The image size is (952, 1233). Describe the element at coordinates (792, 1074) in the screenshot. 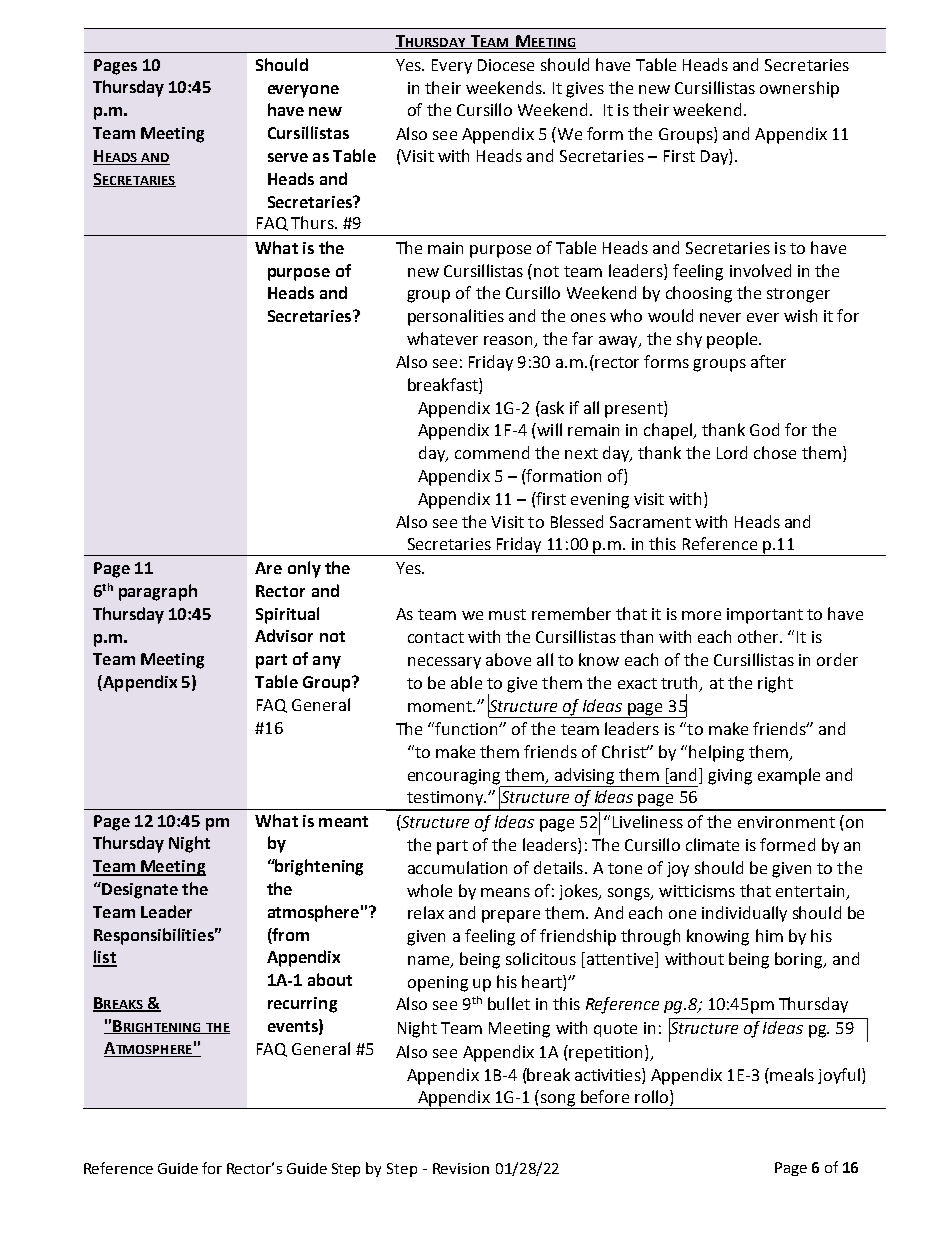

I see `meals` at that location.
